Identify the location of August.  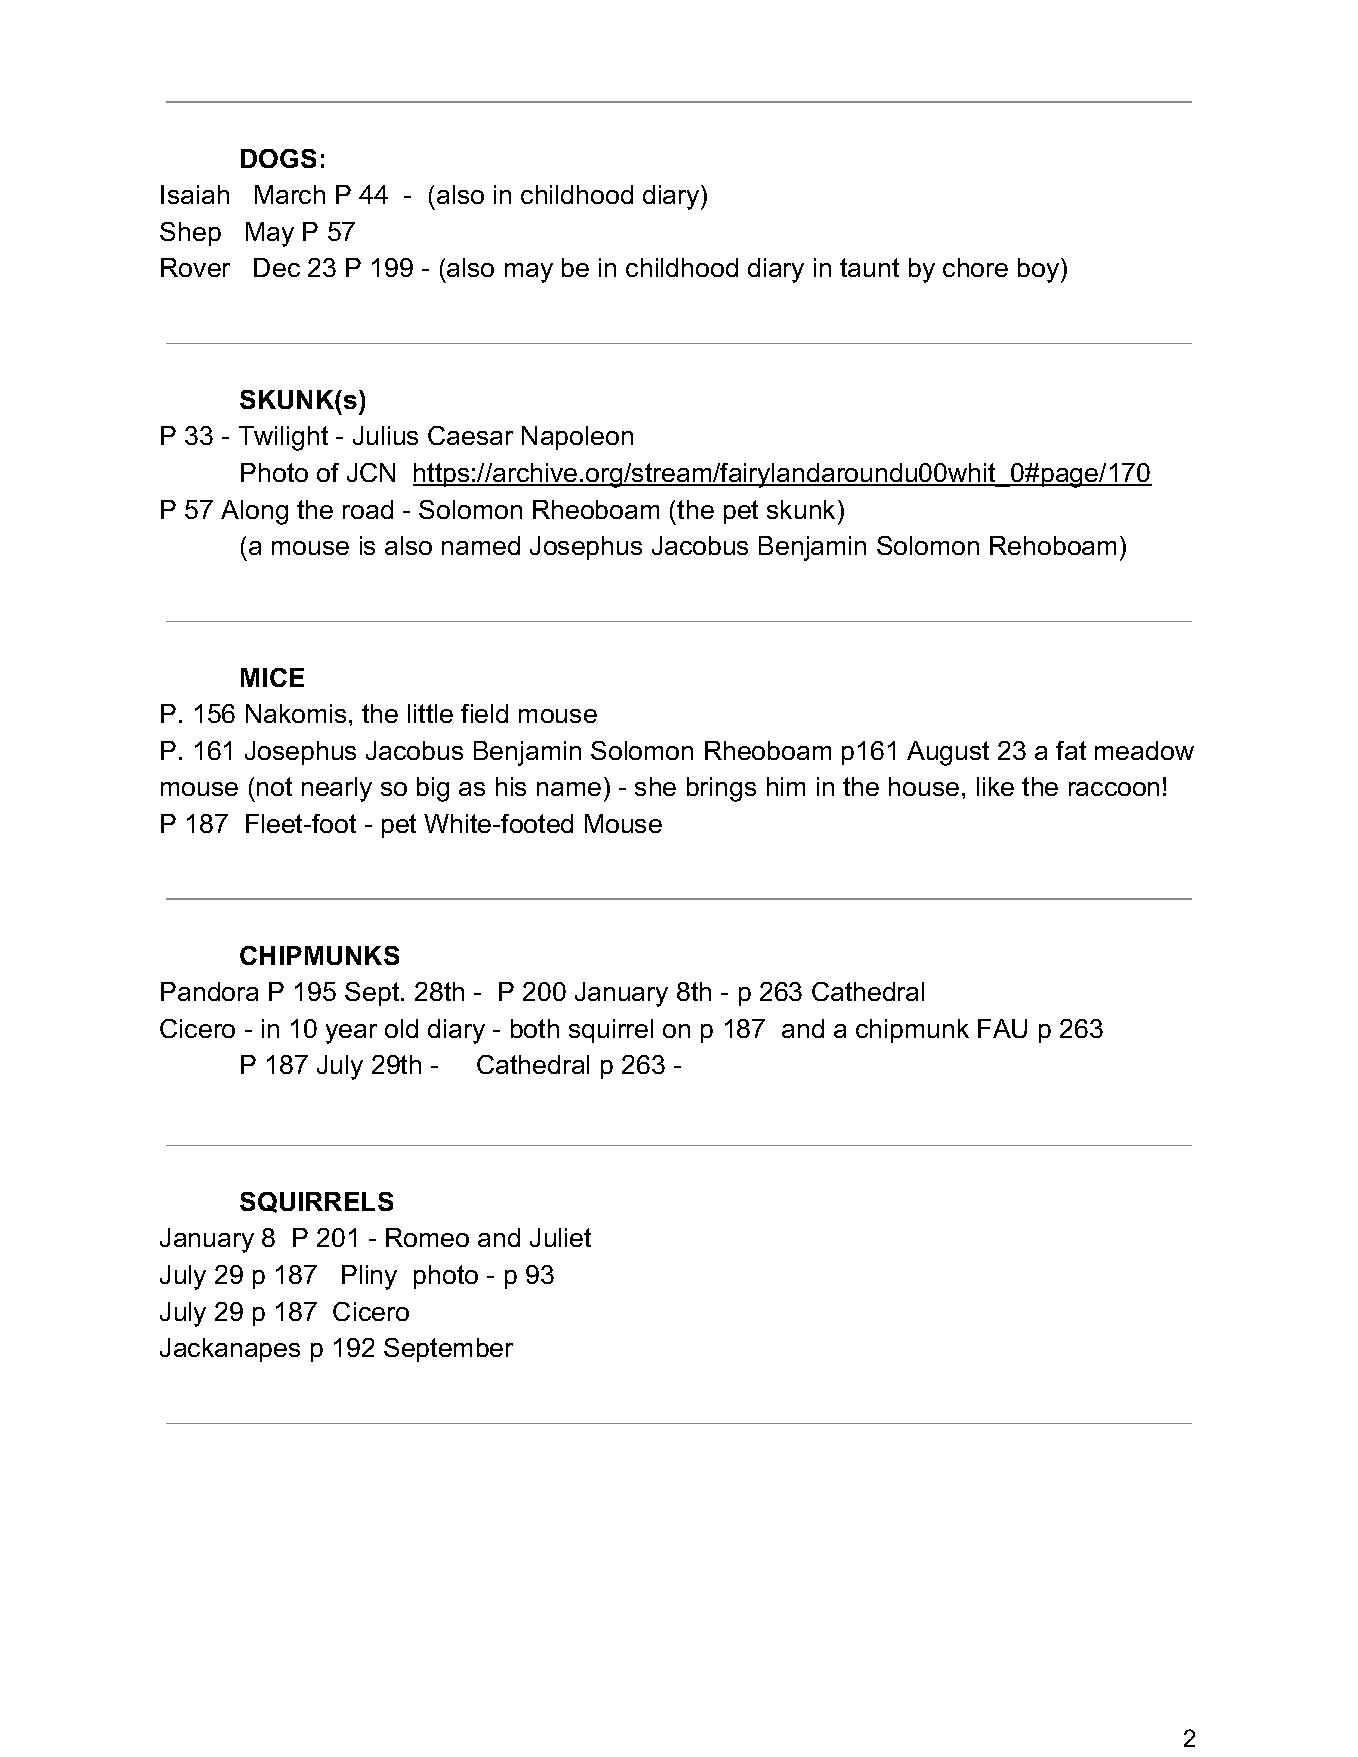
(948, 753).
